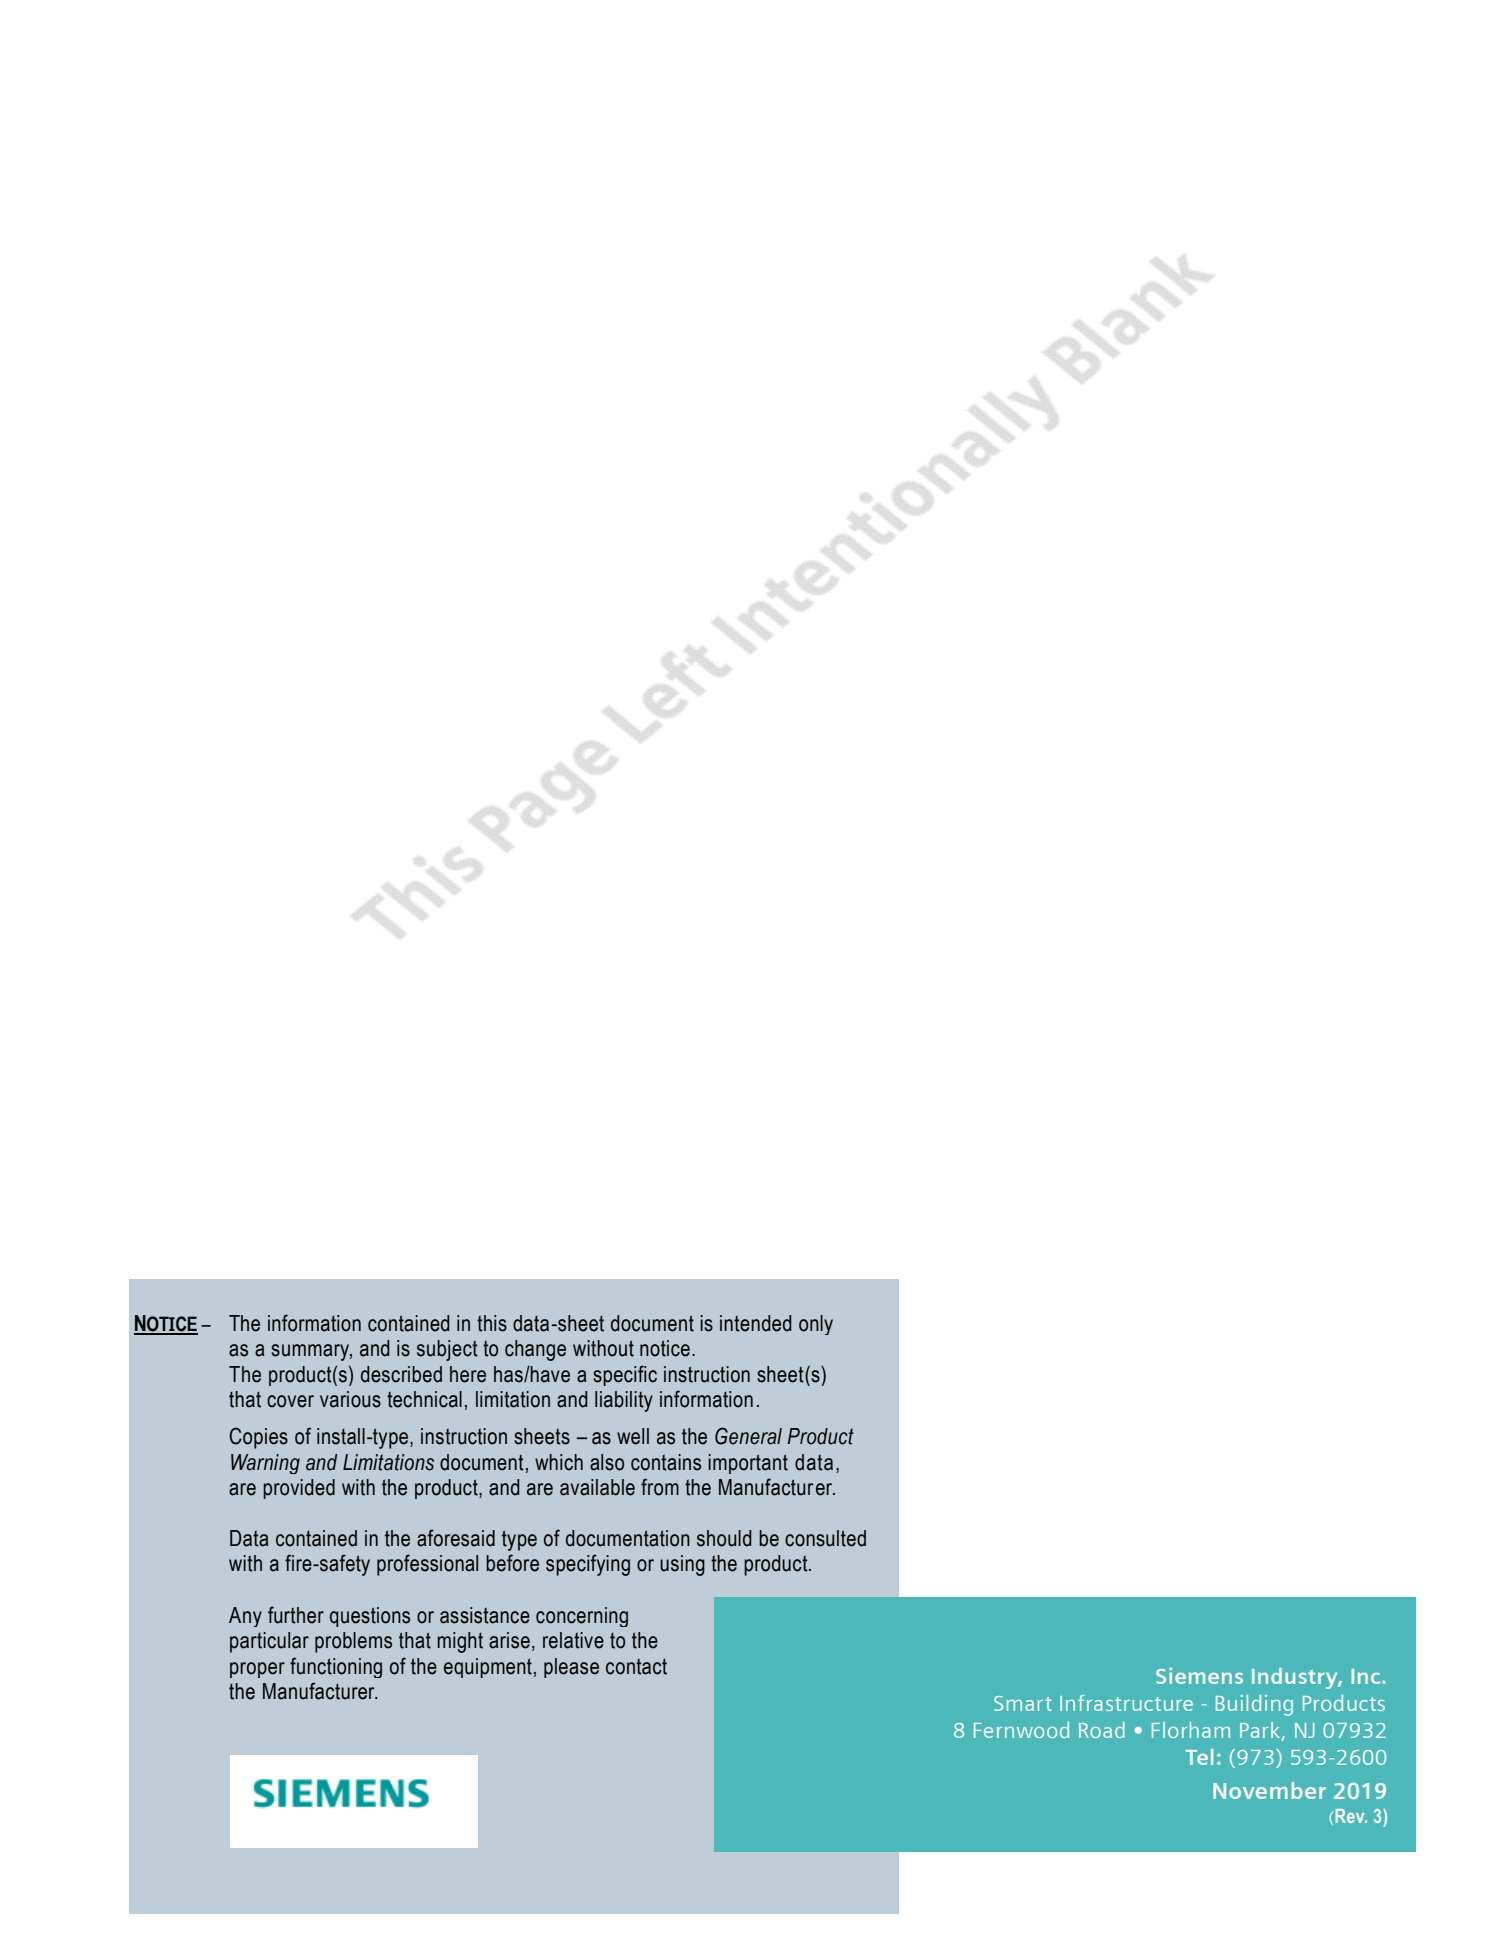 The width and height of the screenshot is (1511, 1955). Describe the element at coordinates (724, 1538) in the screenshot. I see `should` at that location.
